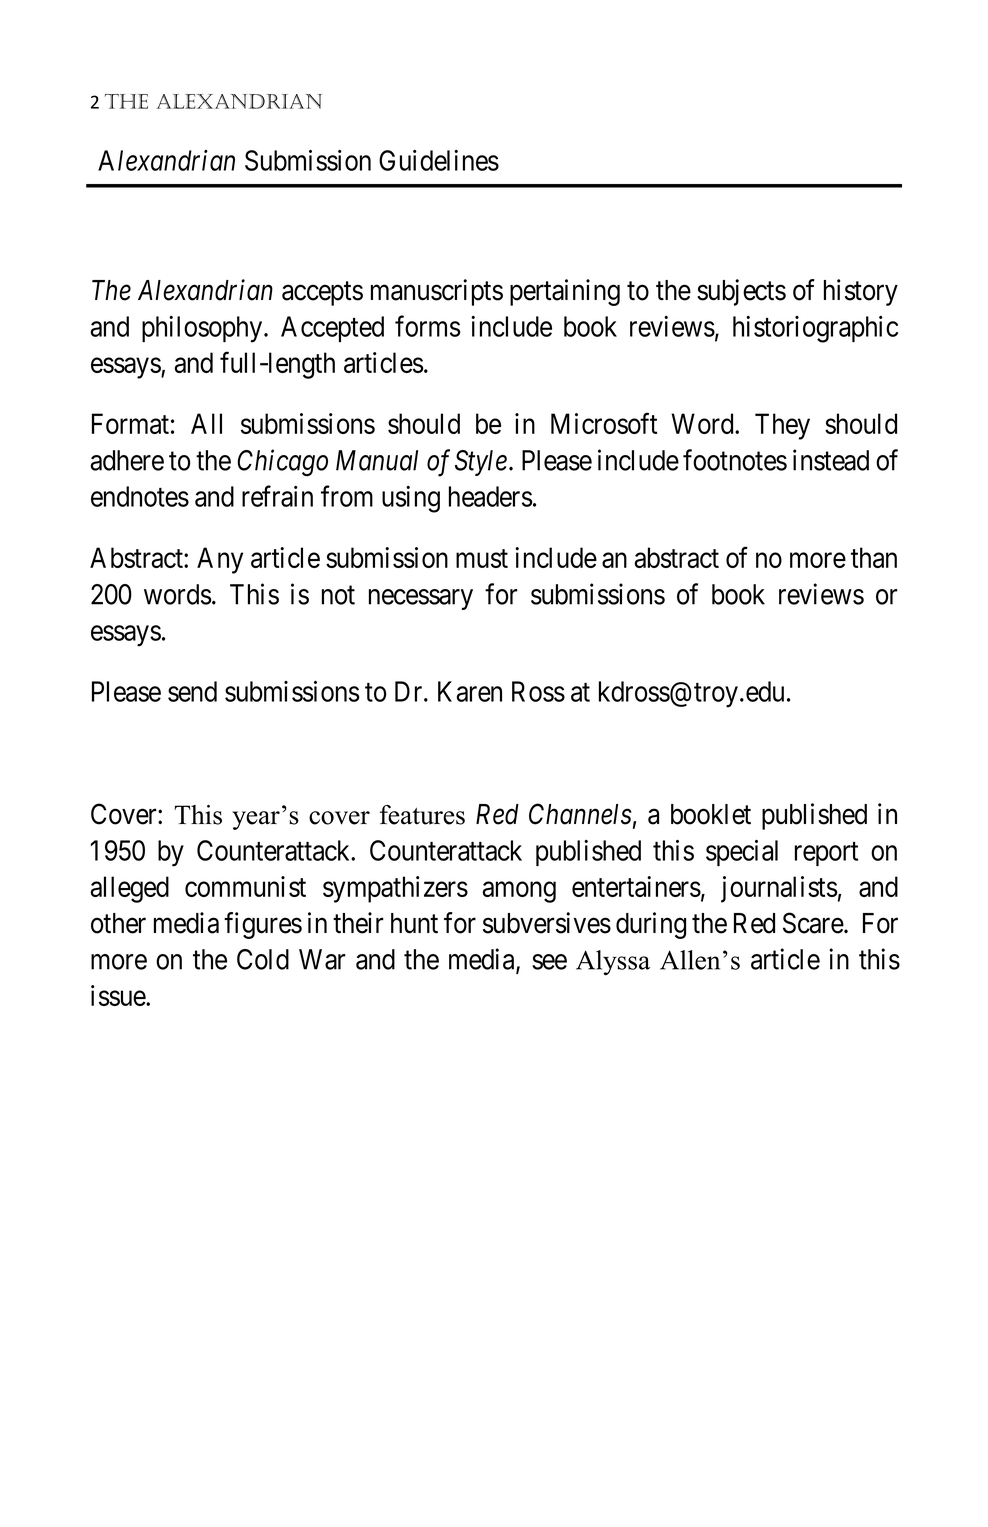 Image resolution: width=988 pixels, height=1527 pixels. I want to click on send, so click(192, 691).
